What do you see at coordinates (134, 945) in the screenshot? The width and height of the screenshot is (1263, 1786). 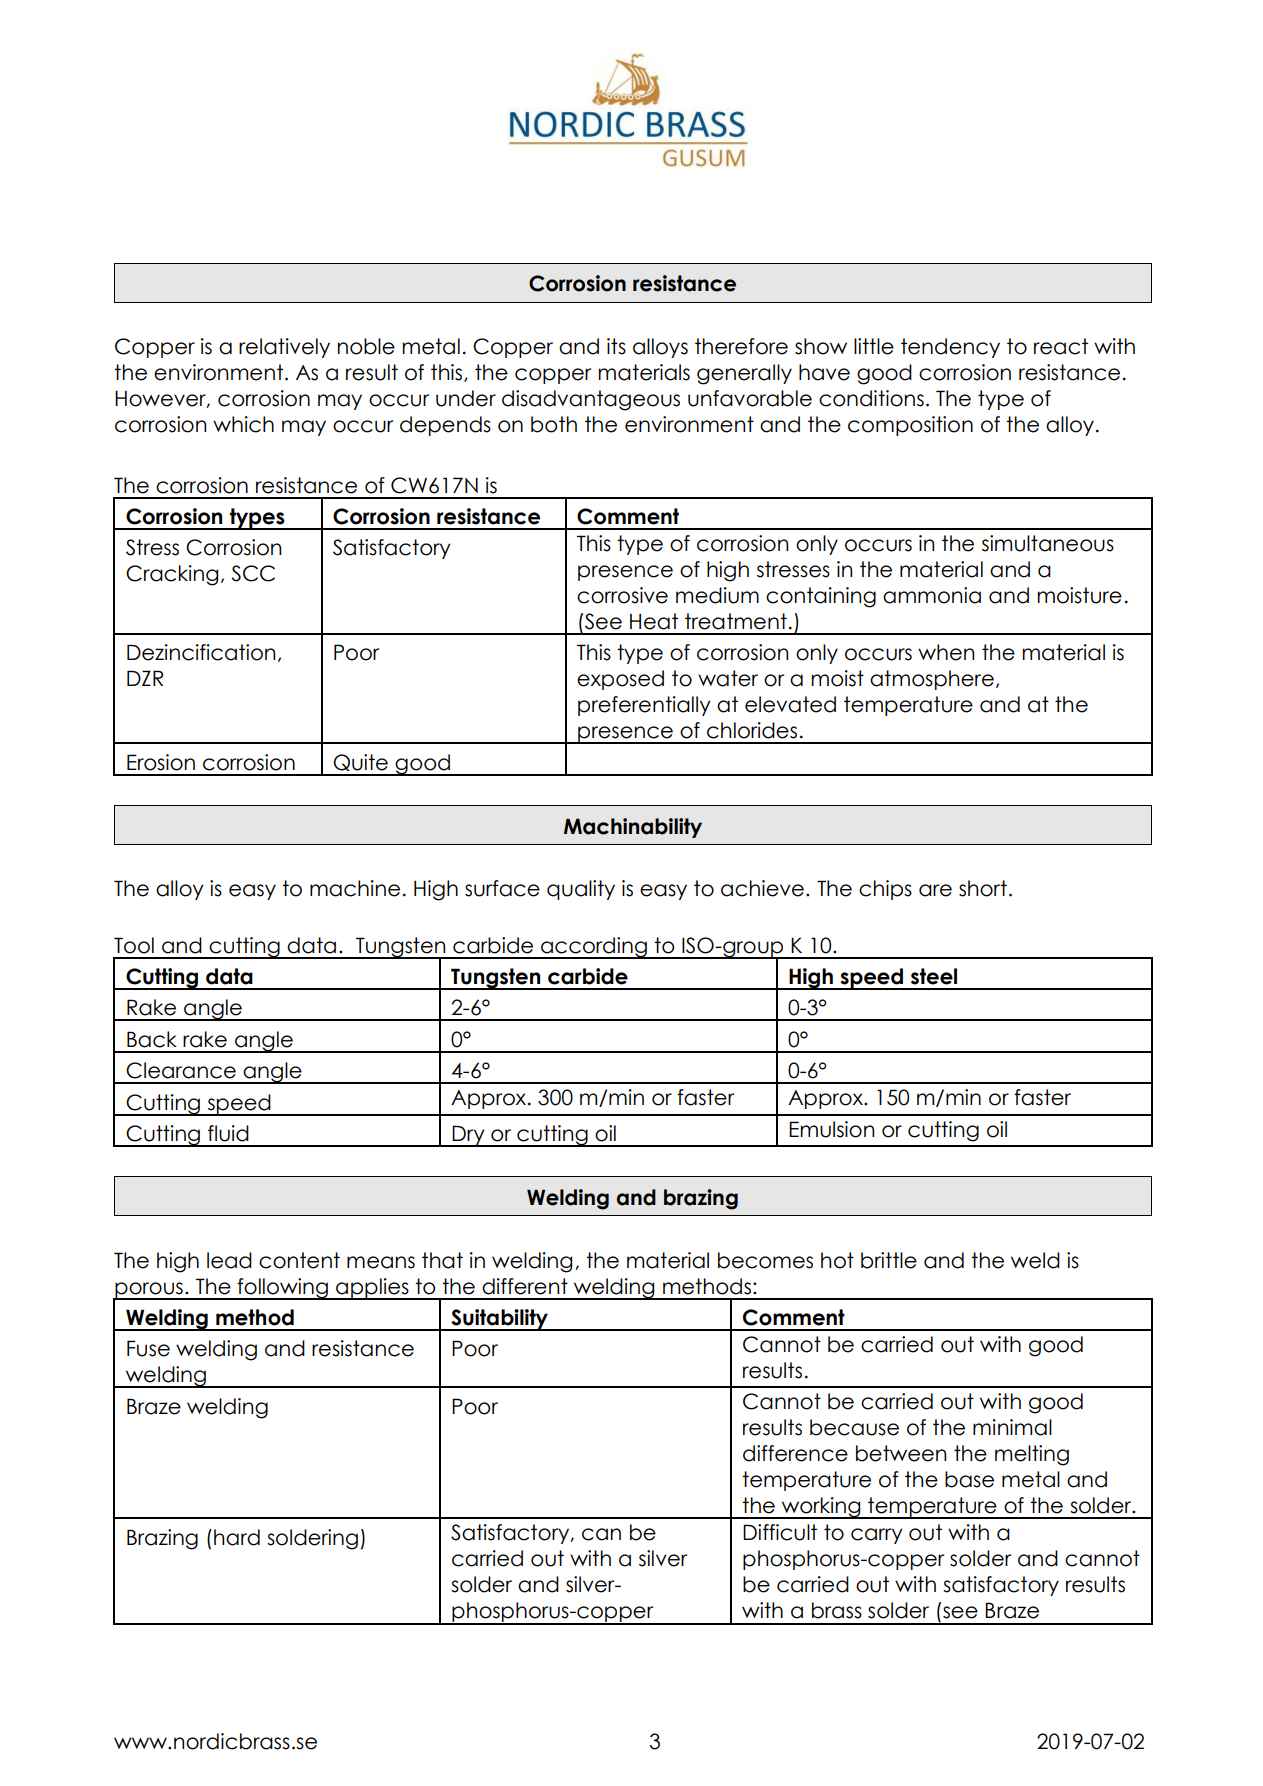 I see `Tool` at bounding box center [134, 945].
